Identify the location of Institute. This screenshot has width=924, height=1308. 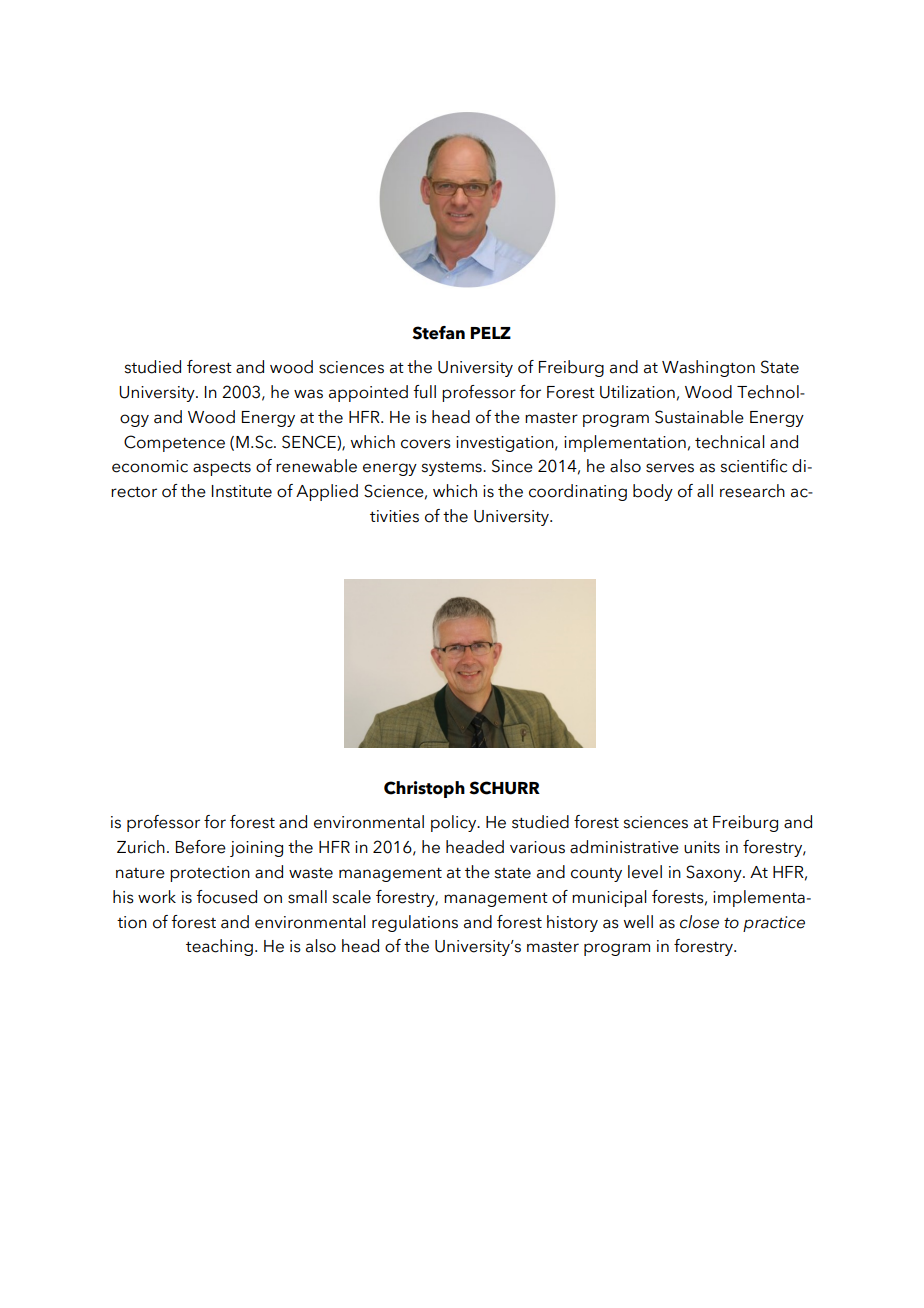
(242, 491).
